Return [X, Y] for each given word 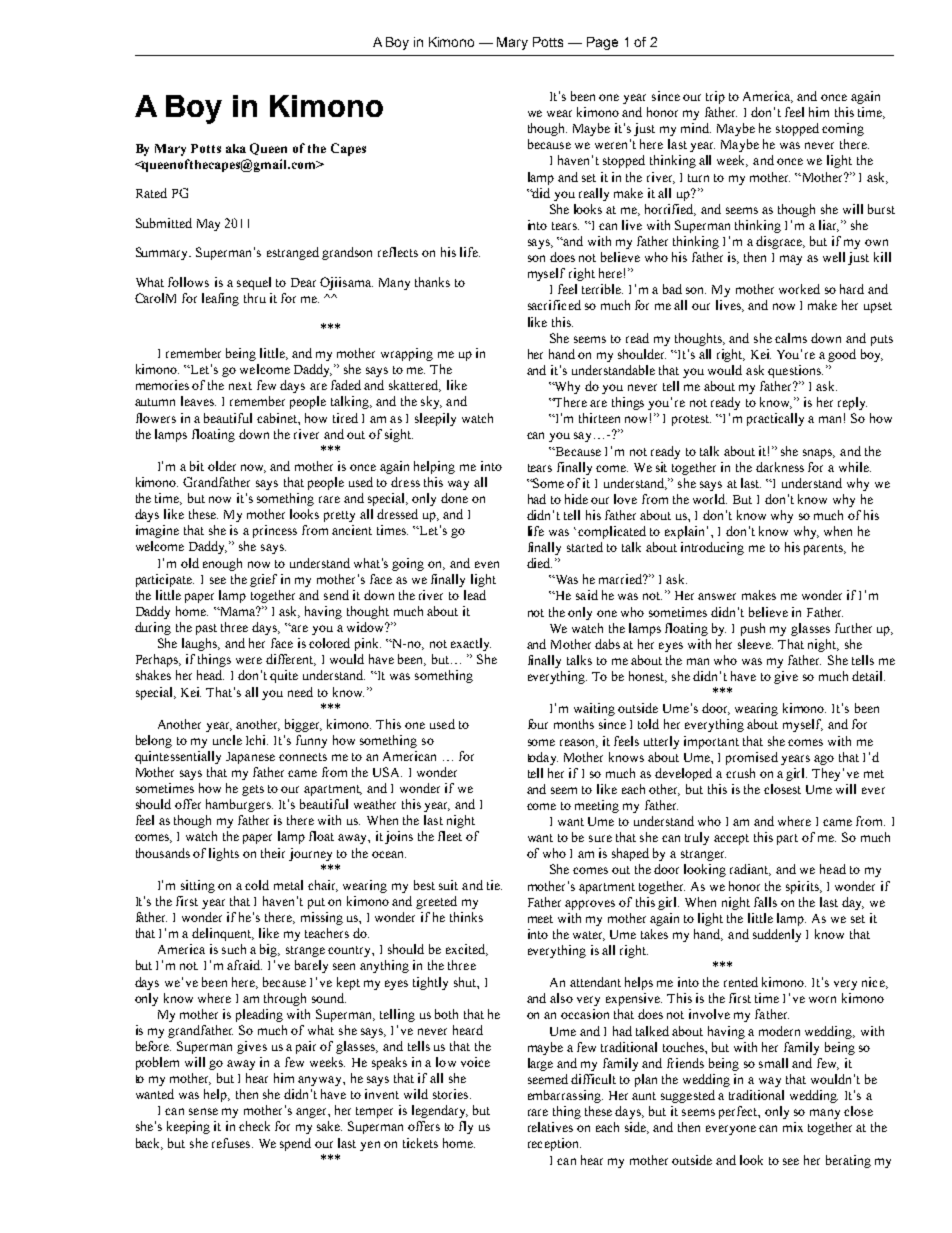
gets [253, 790]
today [543, 758]
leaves [198, 401]
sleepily [435, 419]
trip [715, 97]
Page [602, 43]
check [254, 1126]
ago [824, 760]
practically [775, 419]
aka [236, 148]
